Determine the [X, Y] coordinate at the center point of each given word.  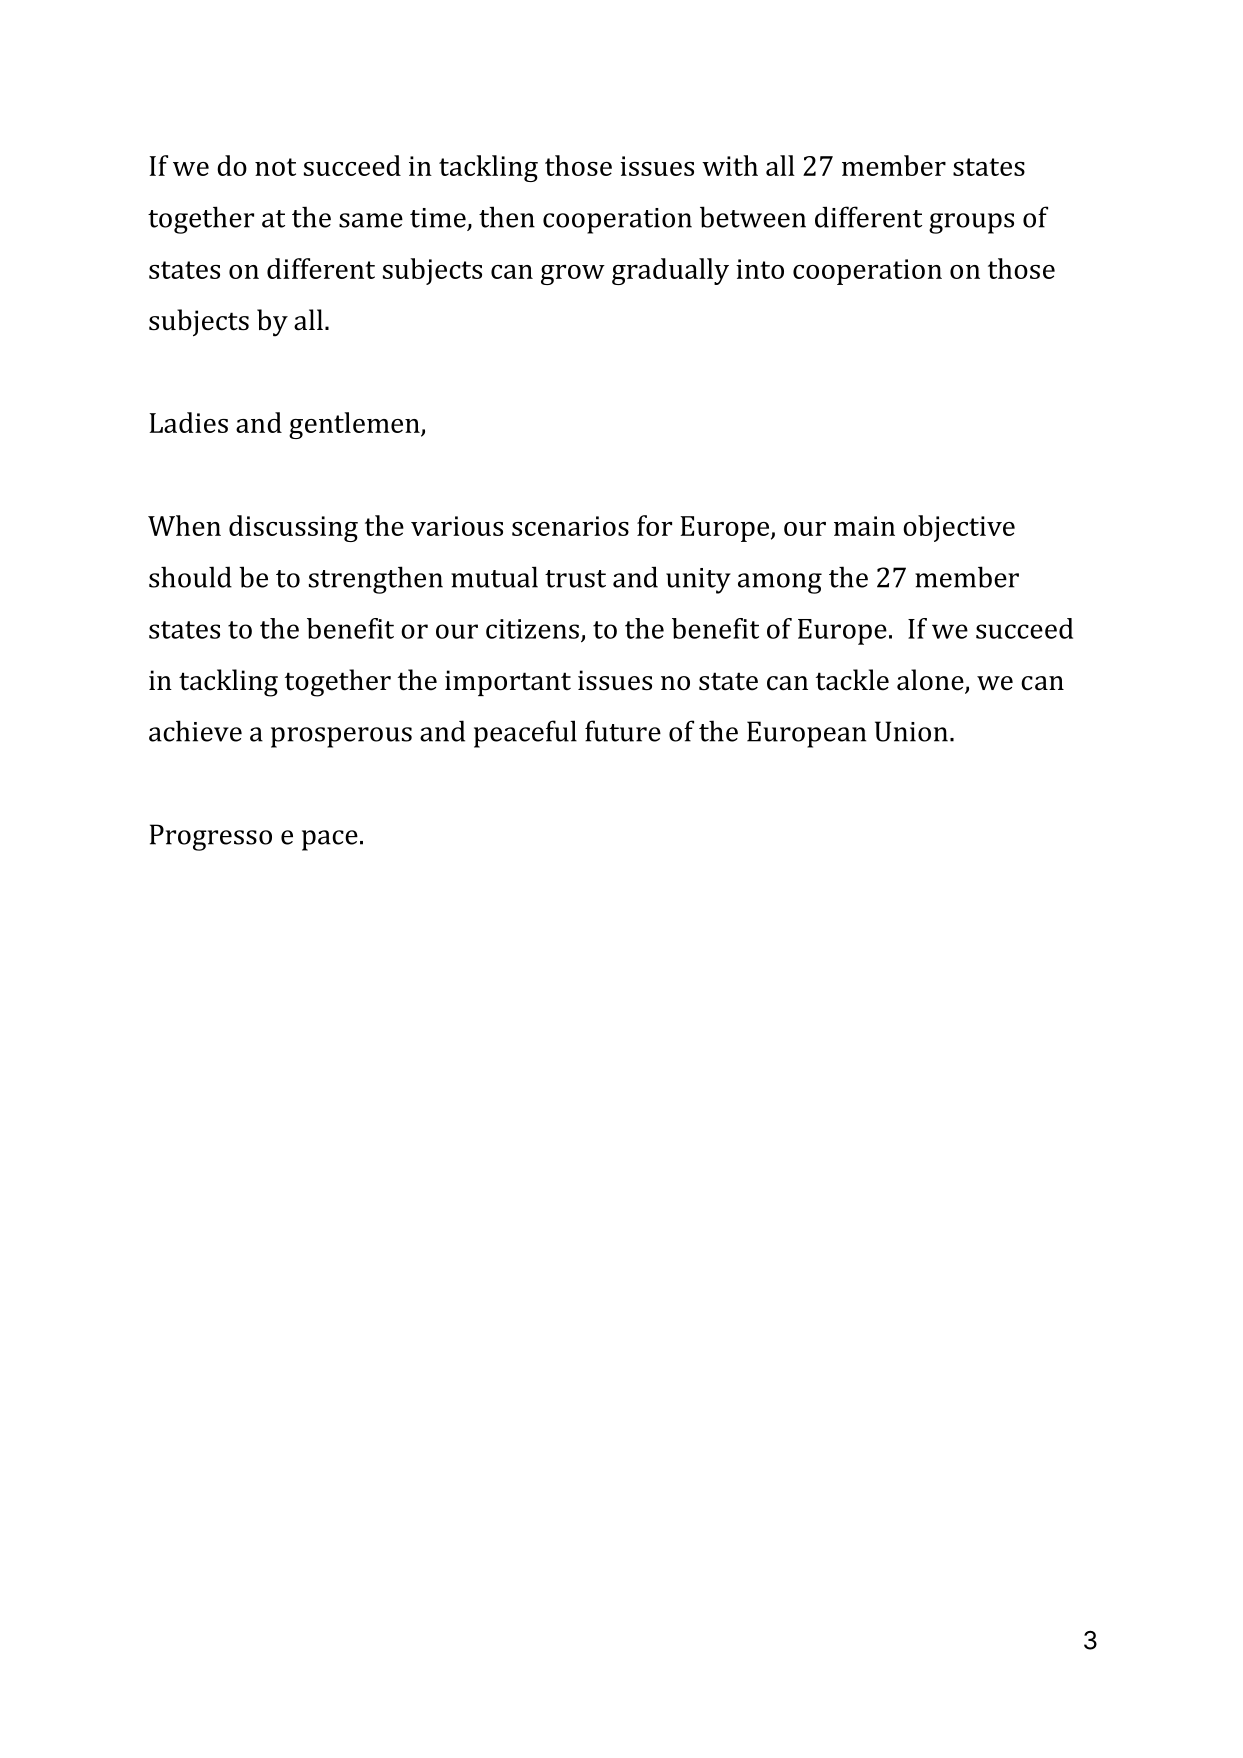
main [864, 526]
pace [330, 840]
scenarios [570, 526]
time [438, 218]
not [275, 167]
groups [971, 223]
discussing [293, 528]
